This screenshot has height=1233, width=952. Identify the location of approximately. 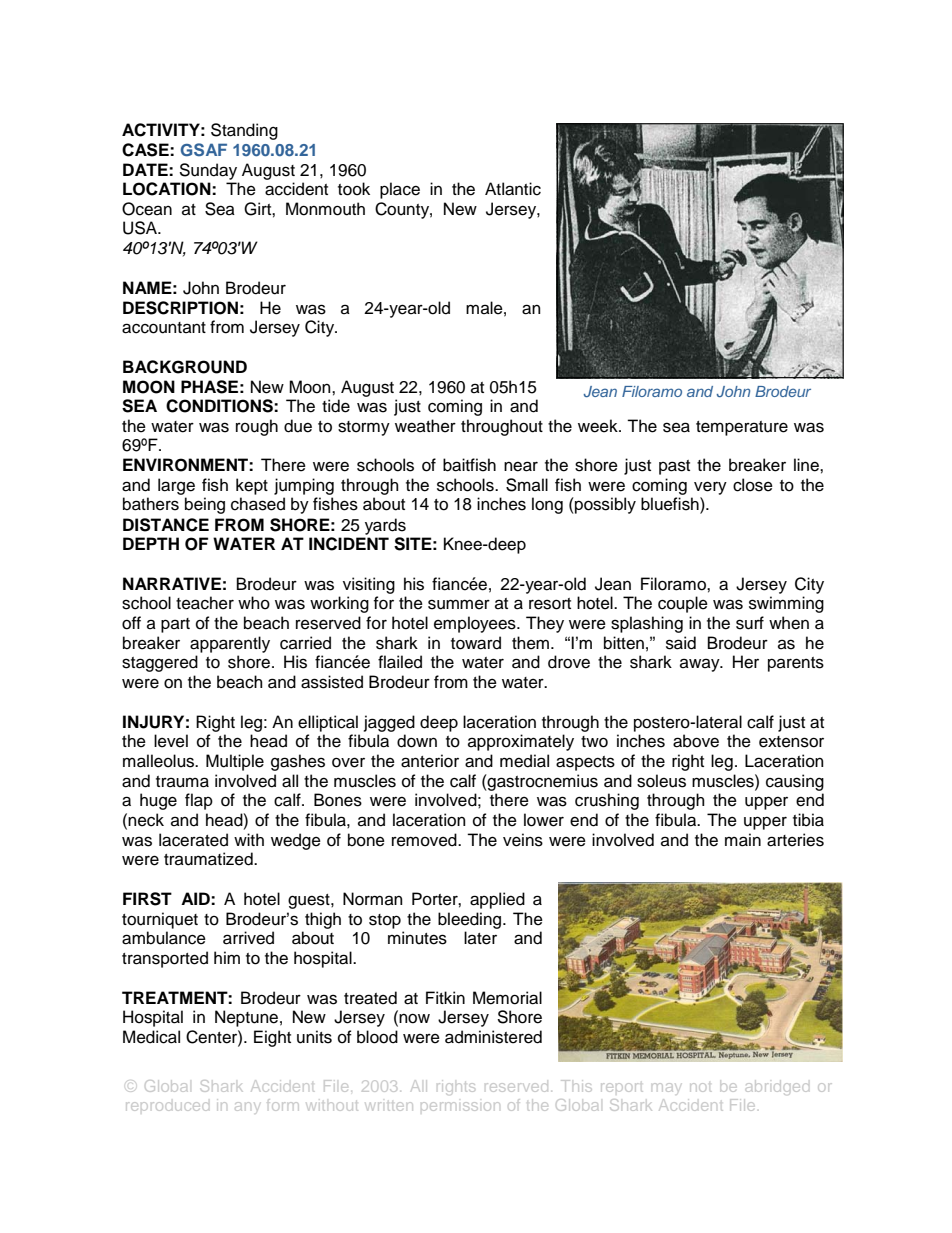
(521, 742).
